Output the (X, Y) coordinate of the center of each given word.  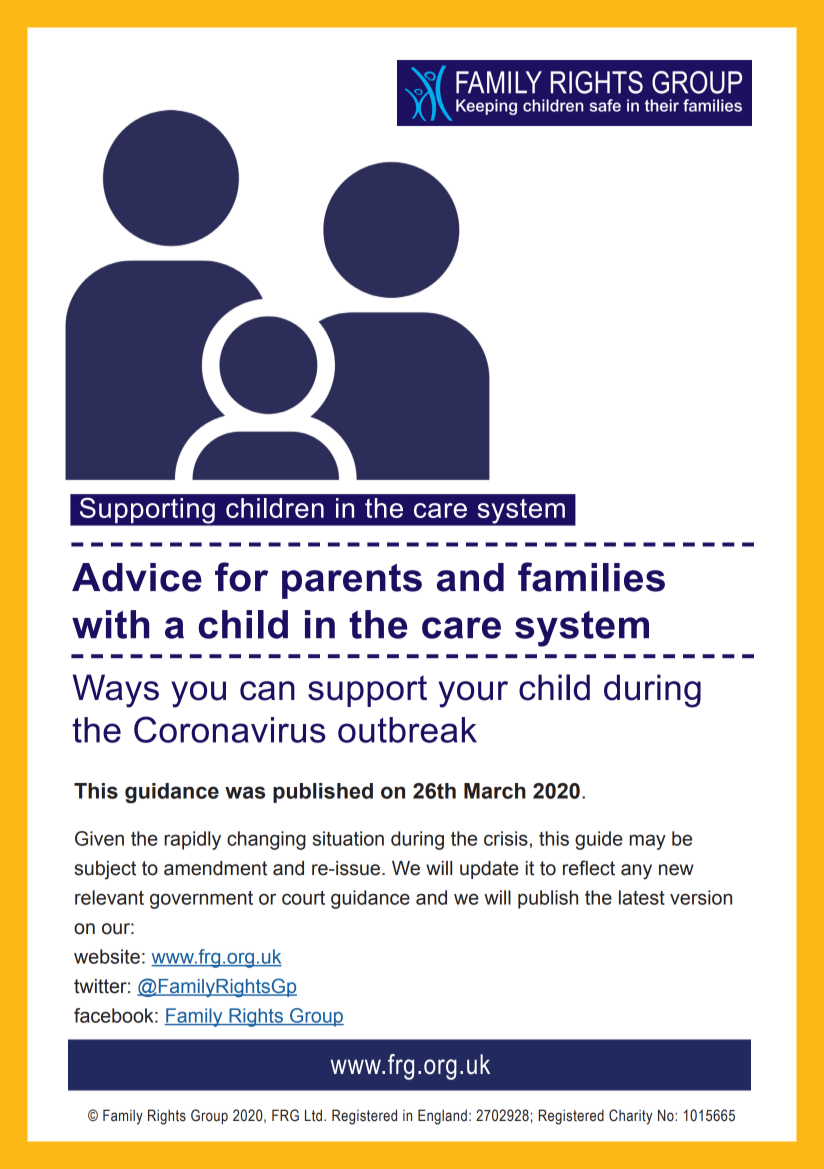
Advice (137, 577)
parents (352, 581)
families (591, 577)
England (442, 1117)
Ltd (313, 1115)
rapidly (192, 840)
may (647, 842)
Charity (630, 1117)
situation (348, 838)
